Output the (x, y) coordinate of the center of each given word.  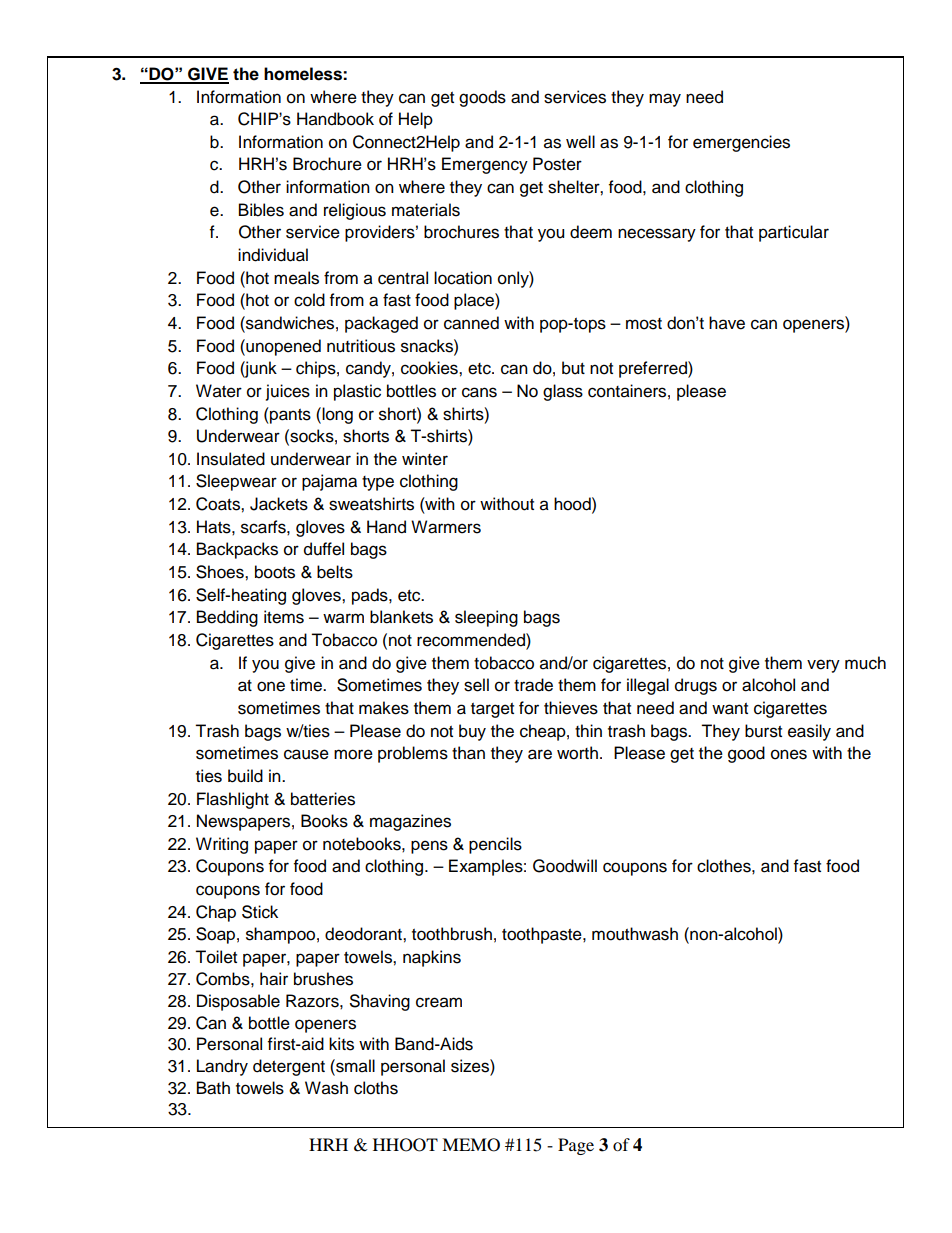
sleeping (486, 618)
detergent (289, 1067)
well (580, 142)
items (284, 617)
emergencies (741, 143)
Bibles (261, 210)
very (823, 666)
